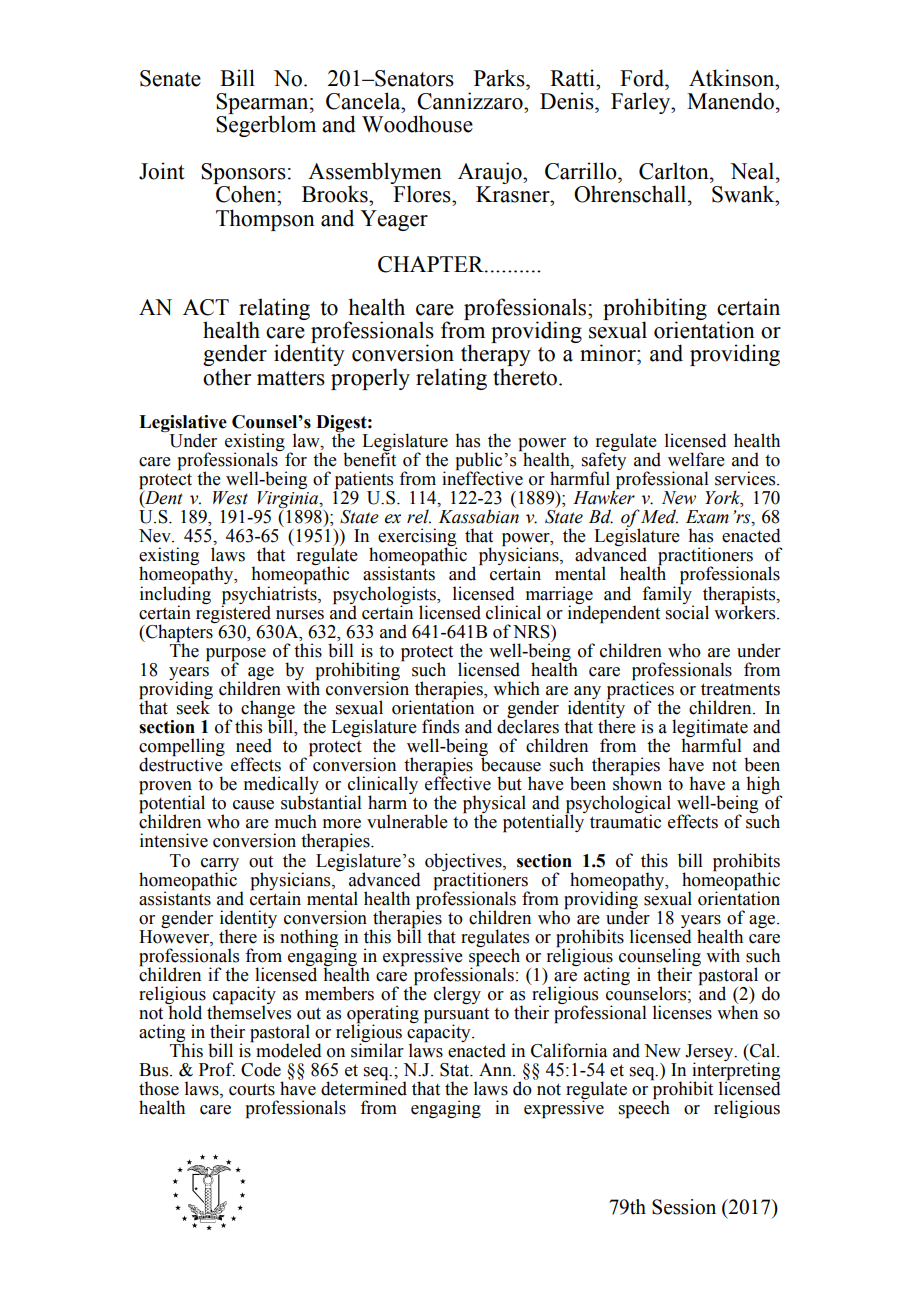 Image resolution: width=915 pixels, height=1316 pixels. I want to click on Senate, so click(170, 78).
